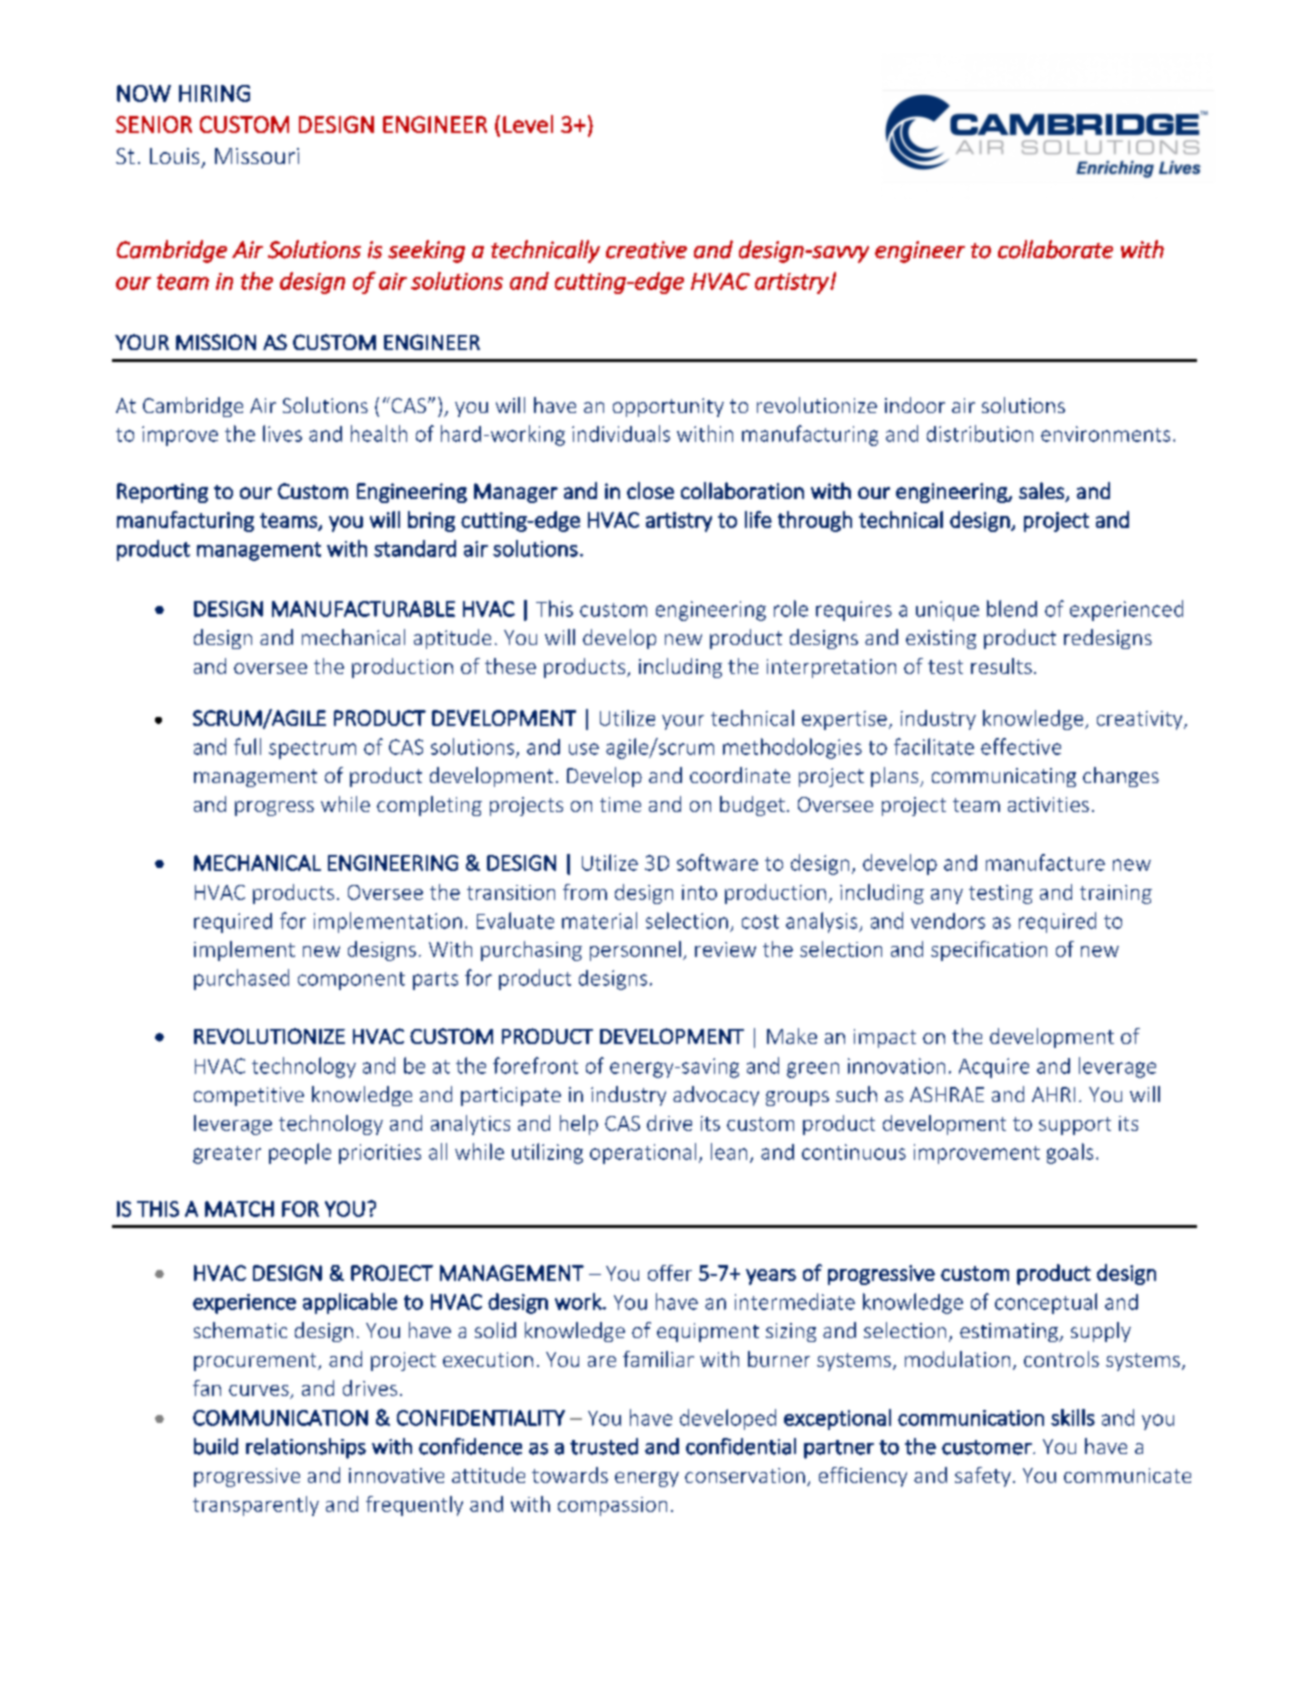  I want to click on sales, so click(1041, 490).
